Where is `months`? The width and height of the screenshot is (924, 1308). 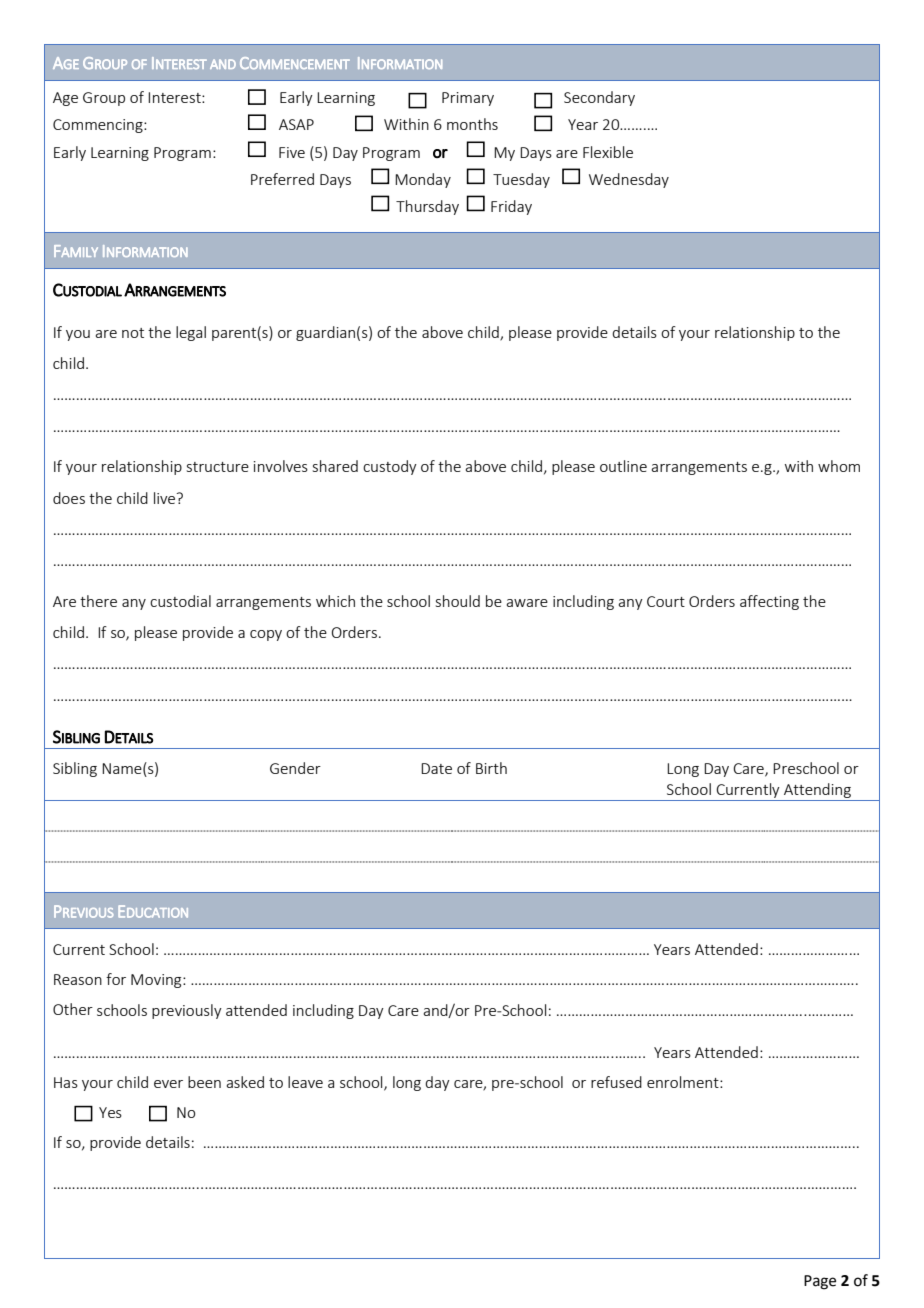 months is located at coordinates (472, 124).
